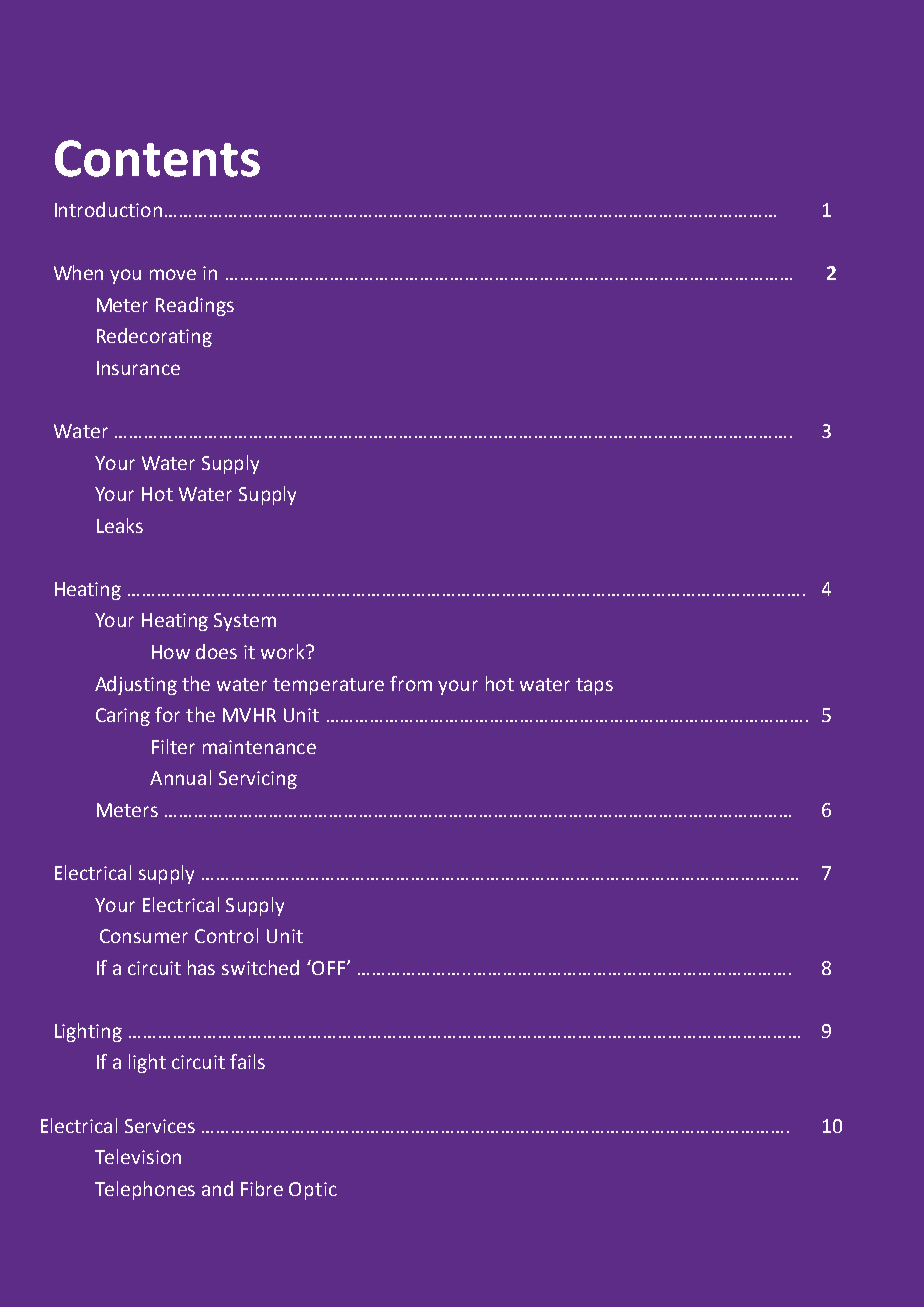 The width and height of the screenshot is (924, 1307). What do you see at coordinates (245, 622) in the screenshot?
I see `System` at bounding box center [245, 622].
